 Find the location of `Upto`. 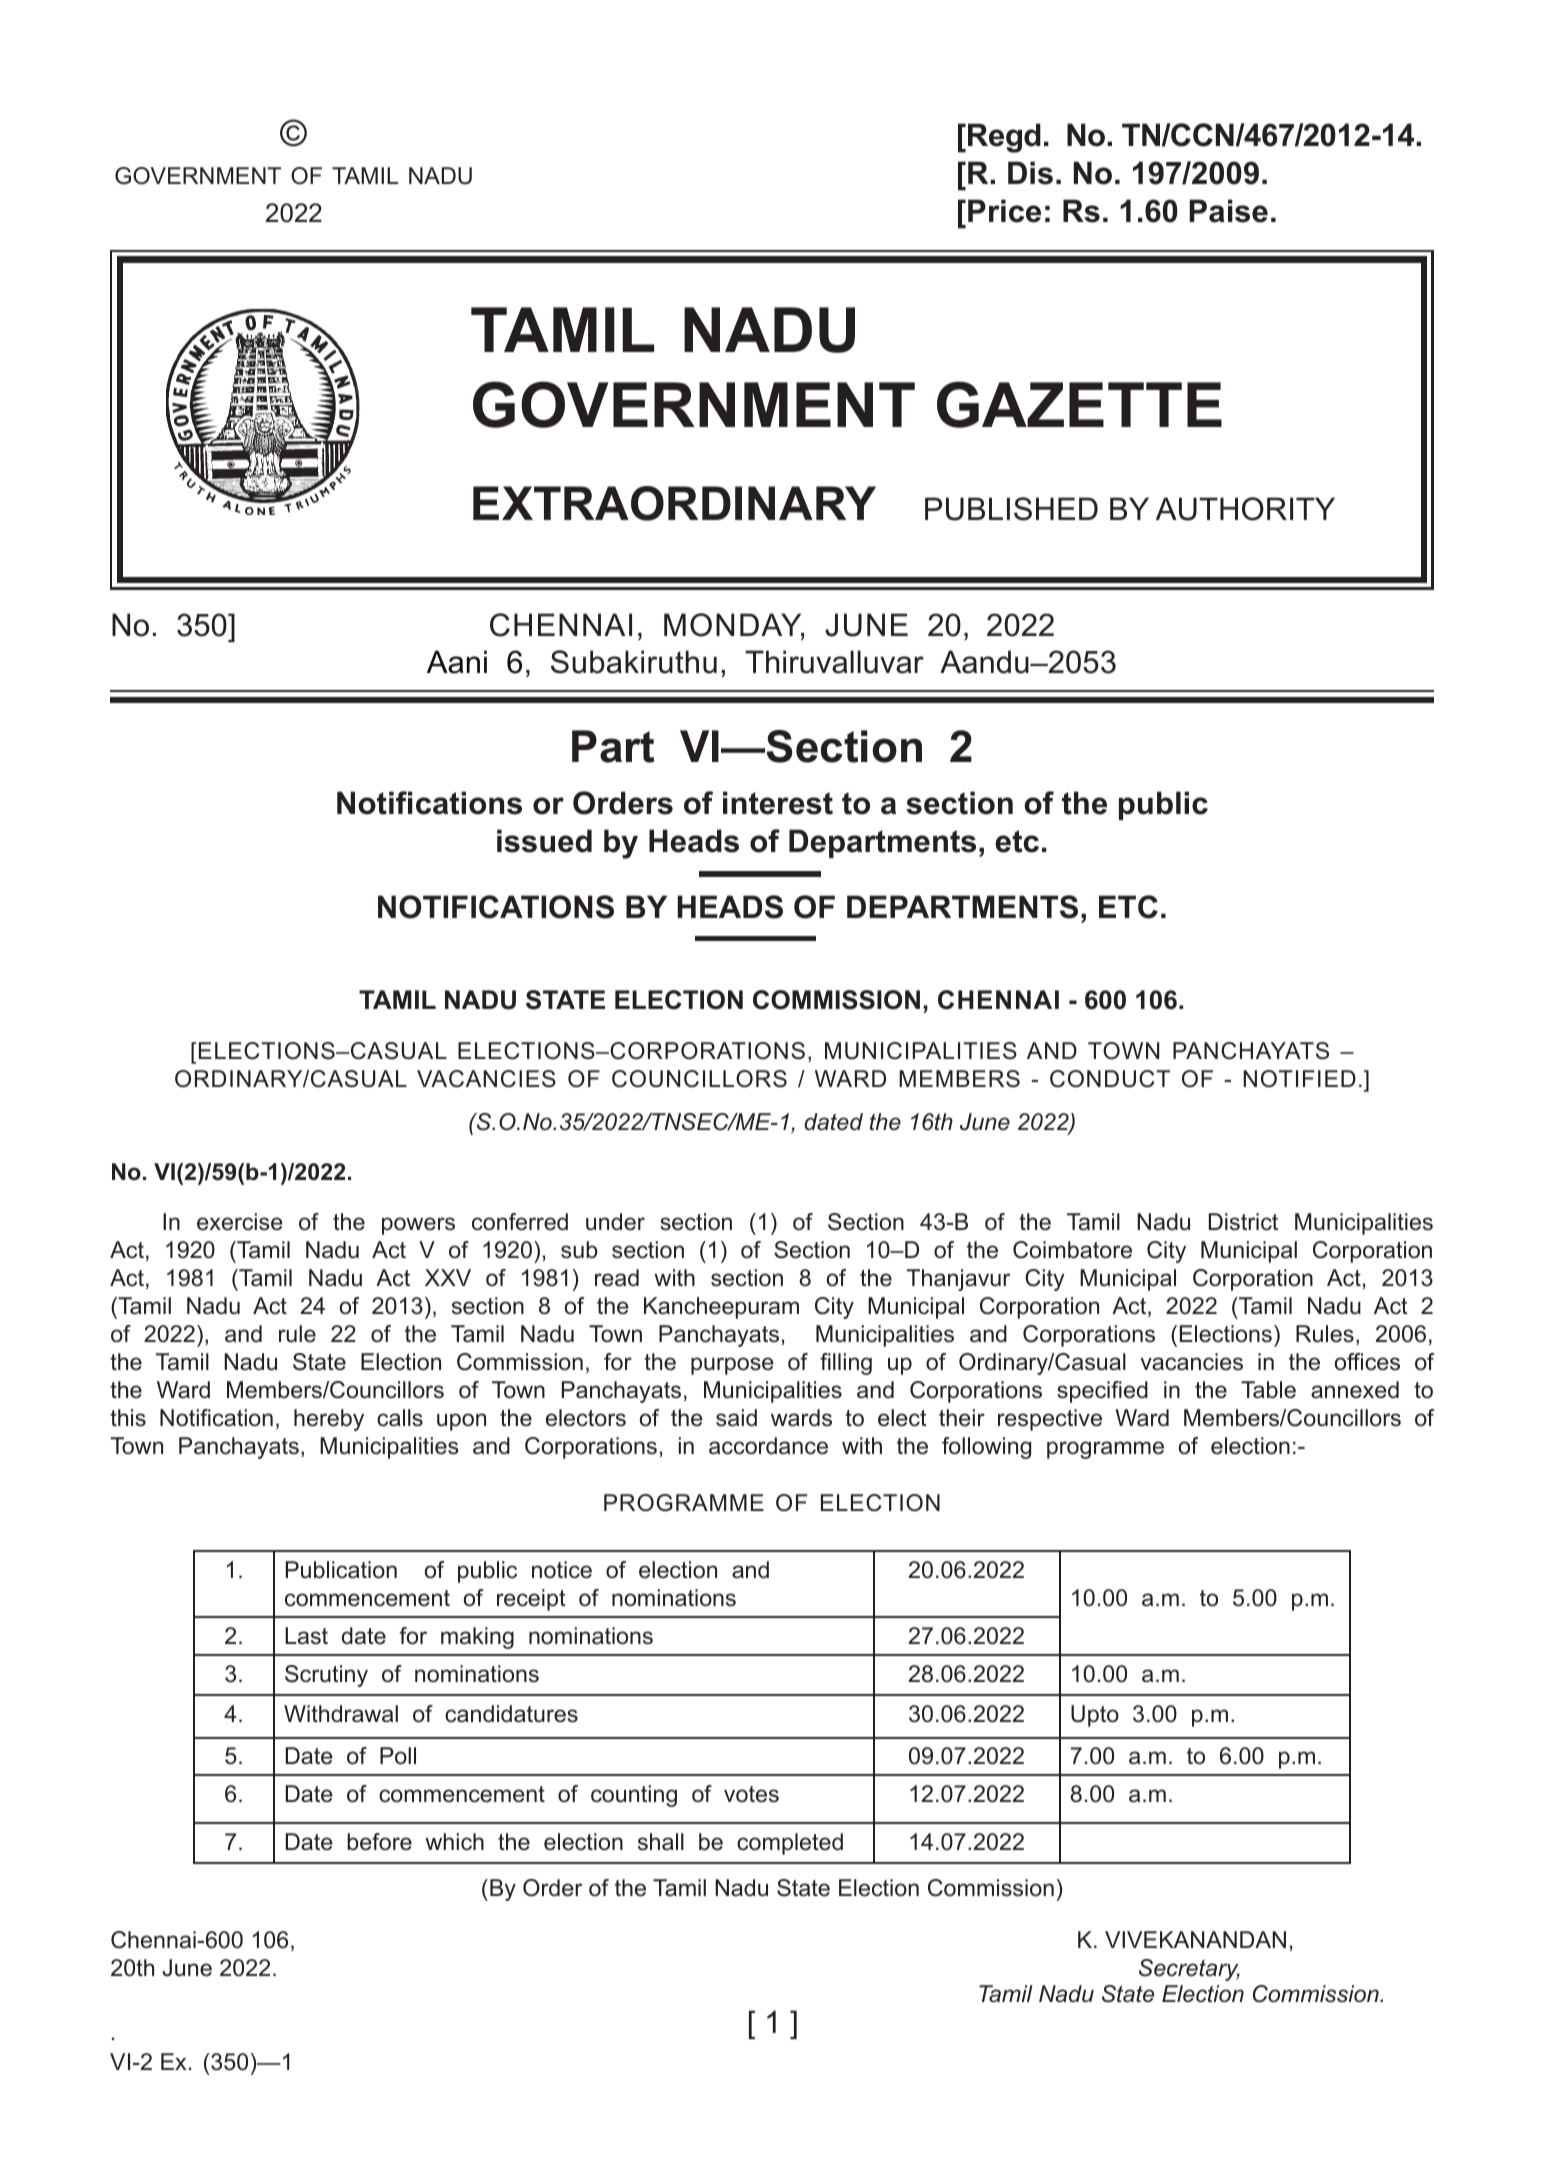

Upto is located at coordinates (1095, 1716).
